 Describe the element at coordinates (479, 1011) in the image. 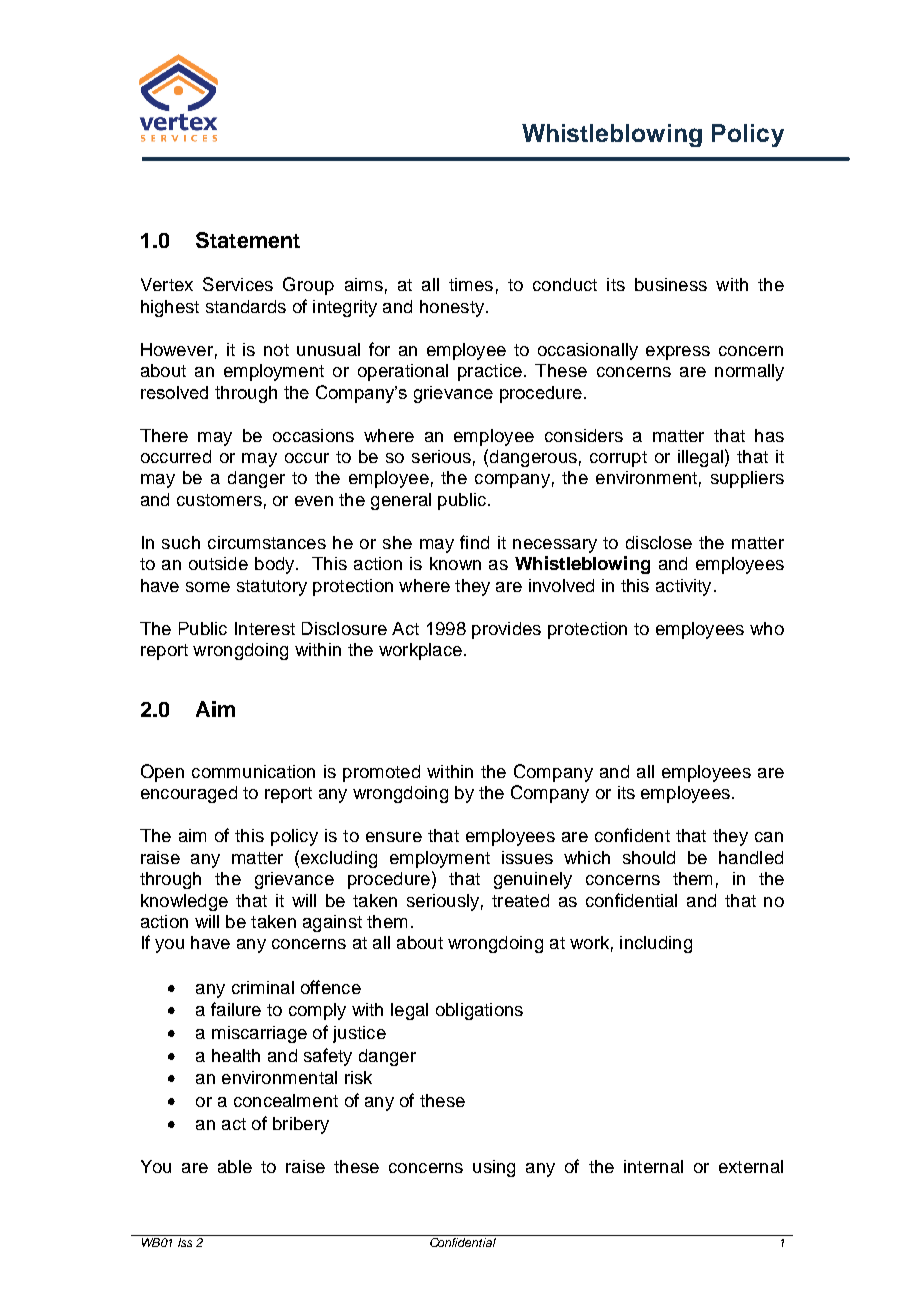

I see `obligations` at that location.
